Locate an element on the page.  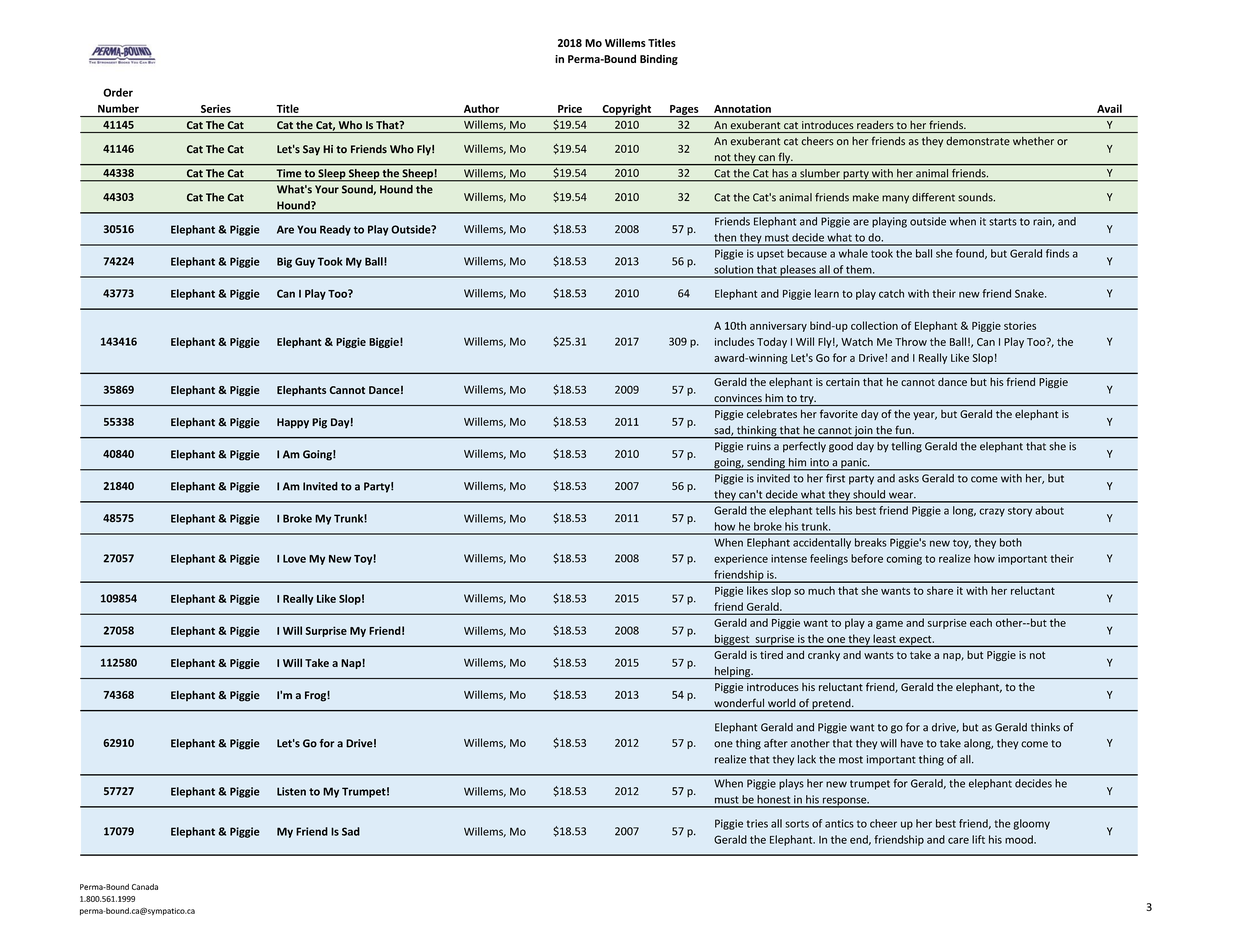
tries is located at coordinates (757, 823).
